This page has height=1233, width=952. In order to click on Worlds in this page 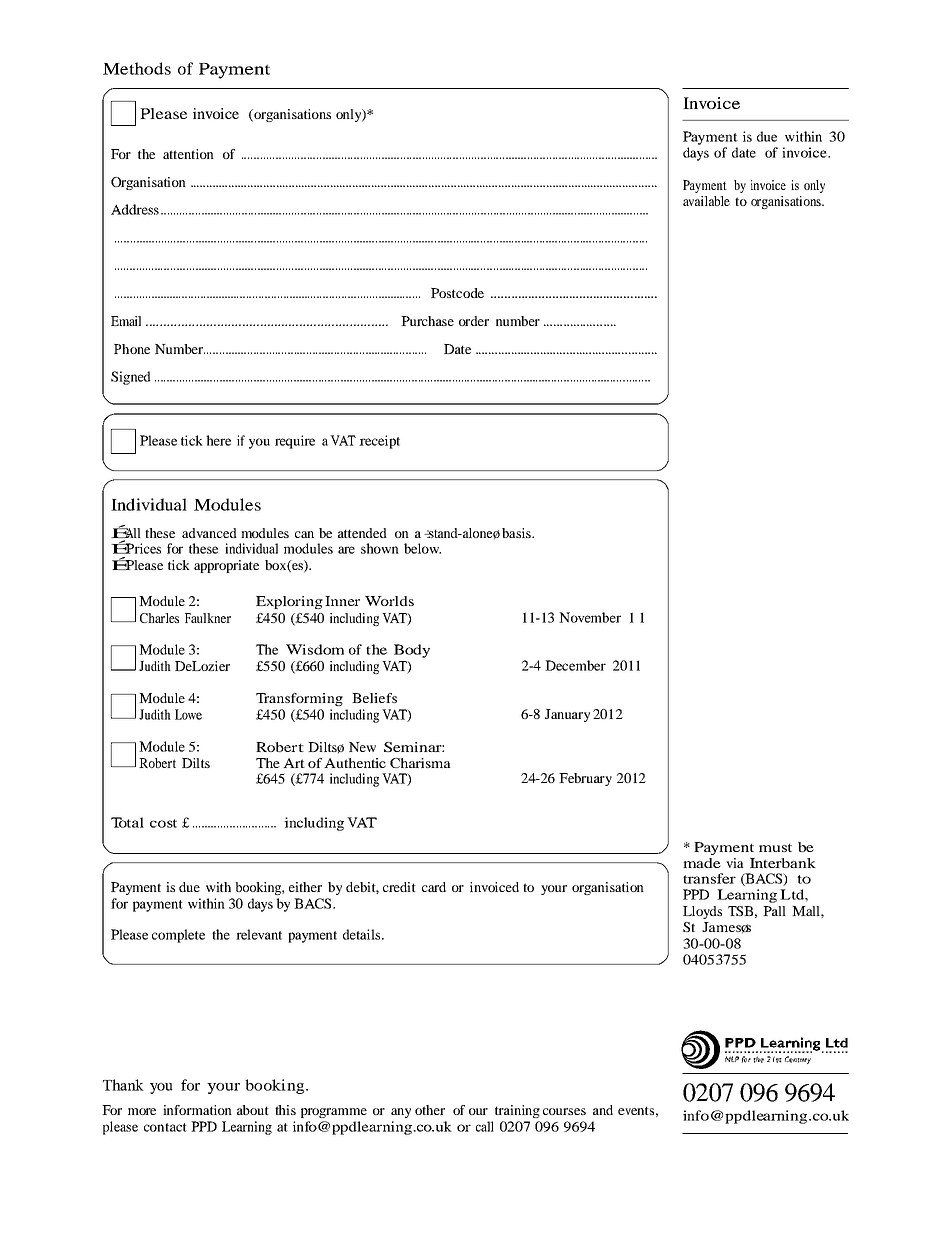, I will do `click(389, 601)`.
